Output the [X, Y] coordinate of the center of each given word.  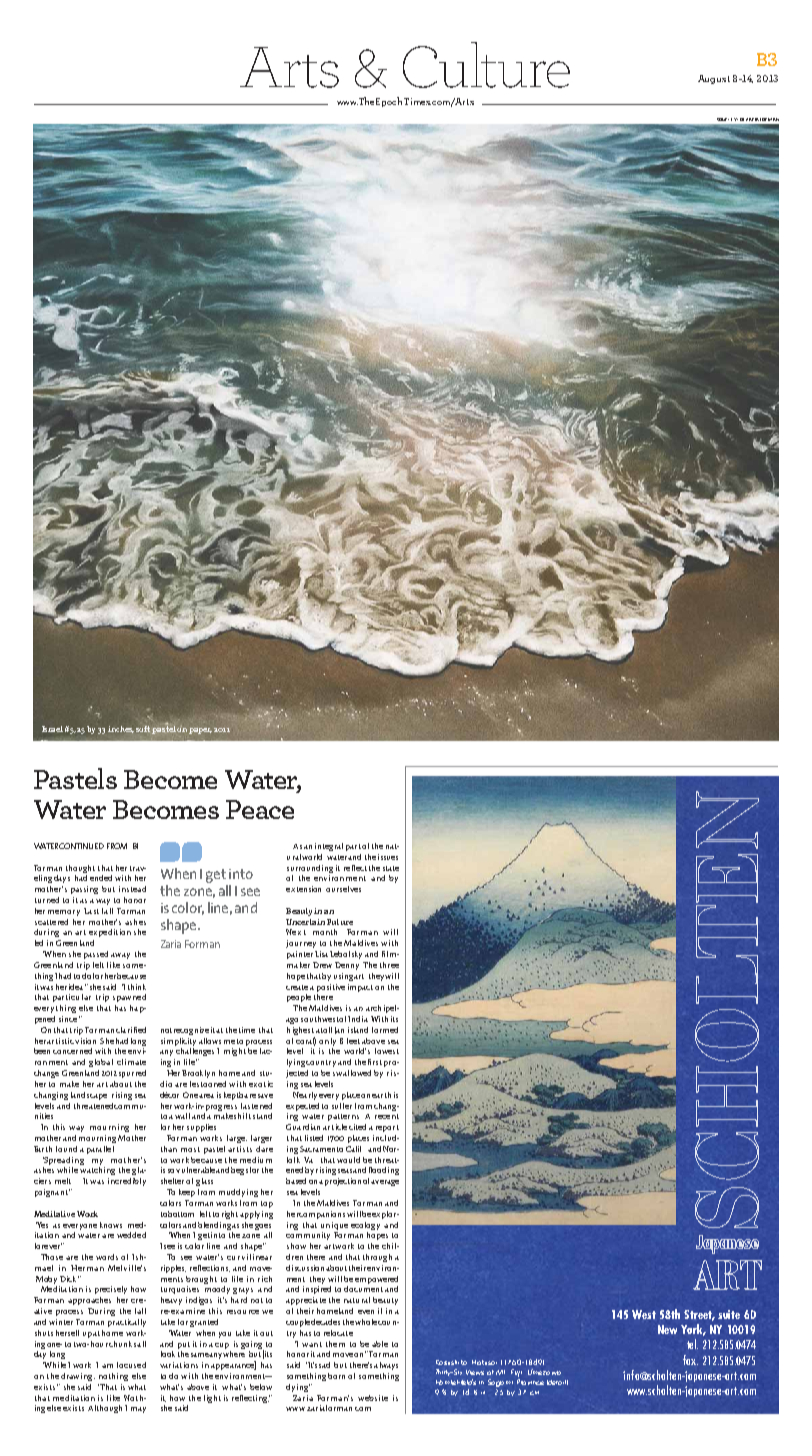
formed [385, 1030]
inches [121, 729]
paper [200, 731]
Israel [52, 729]
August [714, 79]
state [391, 868]
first [375, 1062]
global [101, 1063]
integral [329, 847]
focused [131, 1365]
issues [388, 857]
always [386, 1366]
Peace [260, 809]
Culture [486, 65]
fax [690, 1360]
